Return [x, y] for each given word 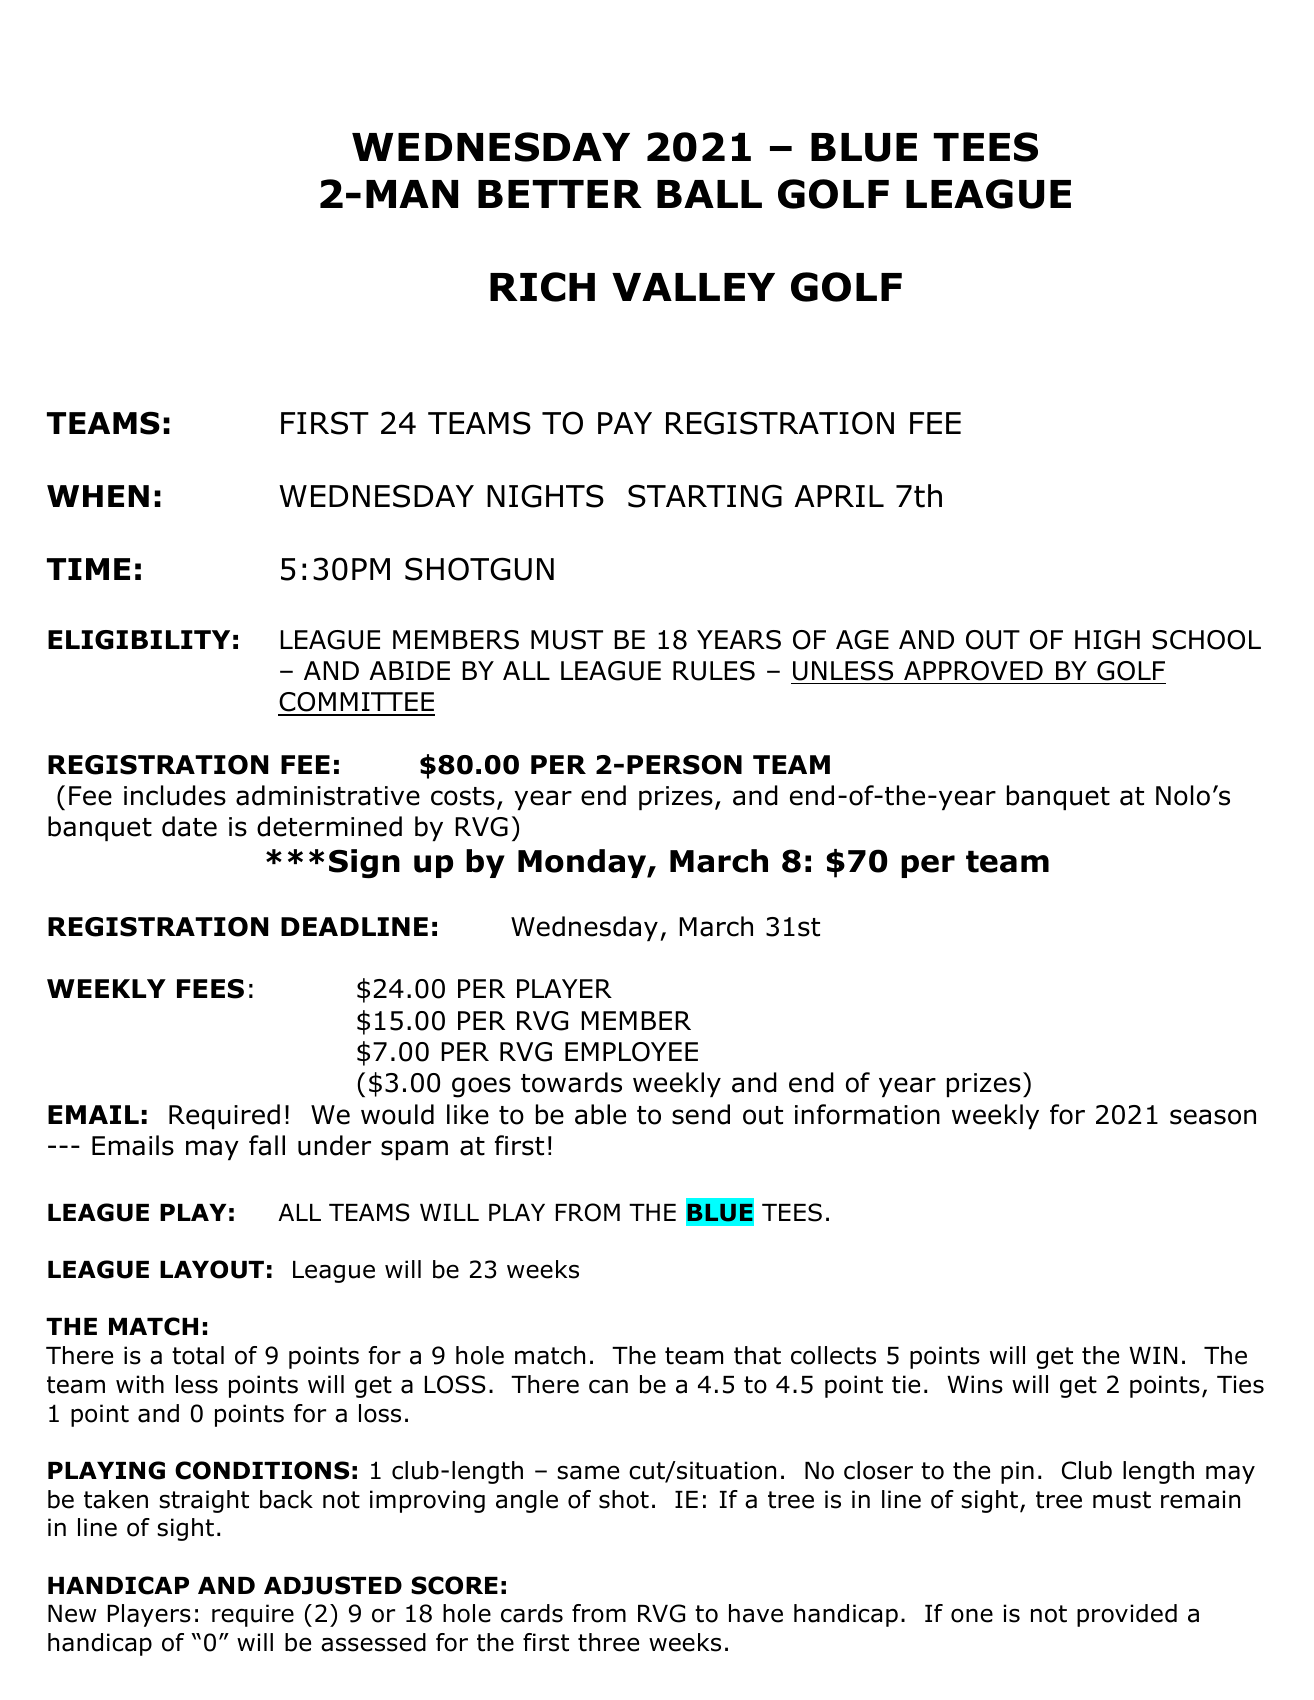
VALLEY [693, 287]
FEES [210, 989]
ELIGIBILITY [139, 640]
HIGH [1107, 640]
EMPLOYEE [631, 1052]
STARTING [705, 496]
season [1213, 1117]
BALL [709, 194]
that [757, 1355]
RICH [542, 287]
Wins [975, 1384]
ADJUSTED [333, 1585]
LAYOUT [212, 1269]
